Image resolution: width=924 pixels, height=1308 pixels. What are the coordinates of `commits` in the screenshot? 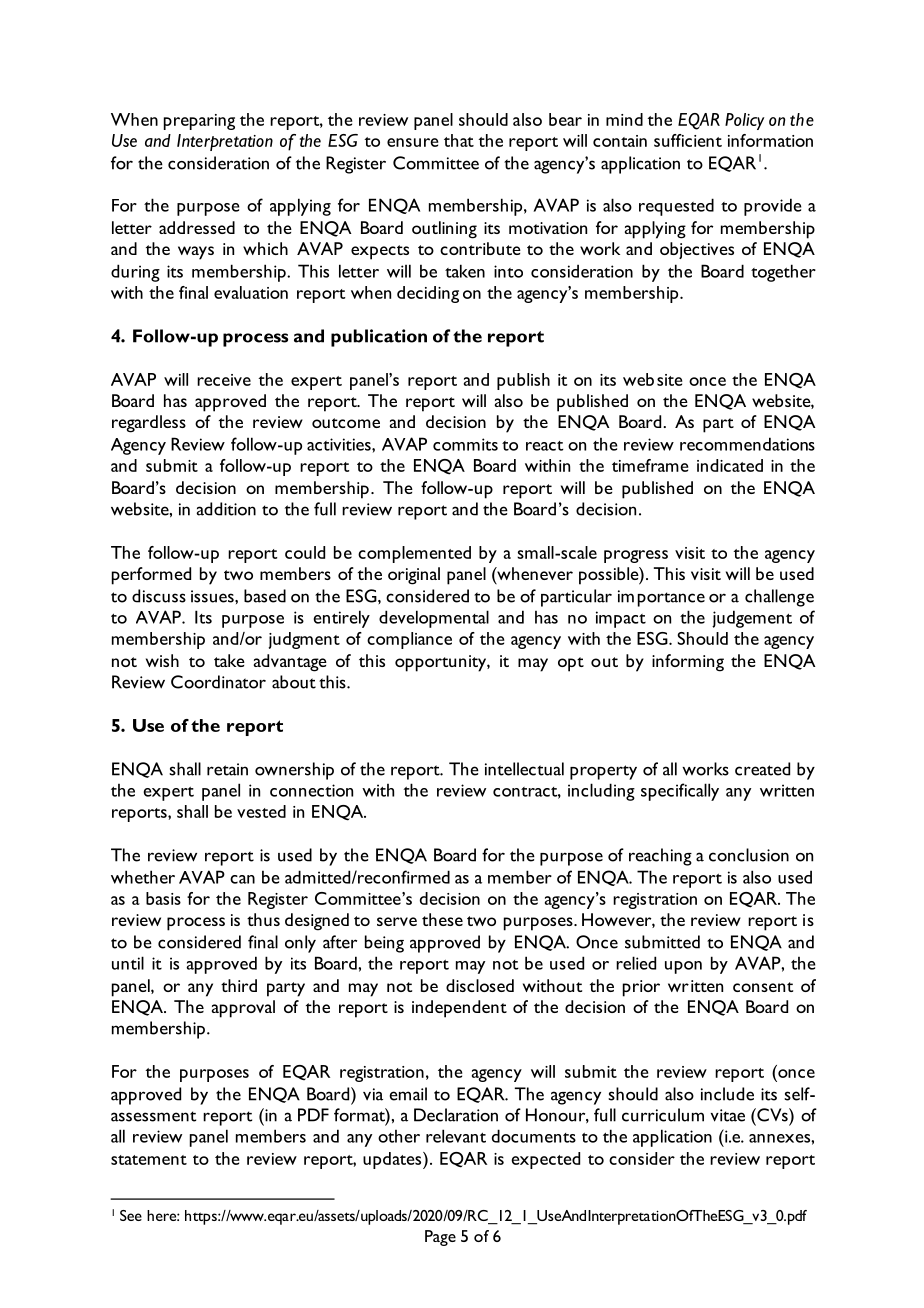 It's located at (465, 444).
